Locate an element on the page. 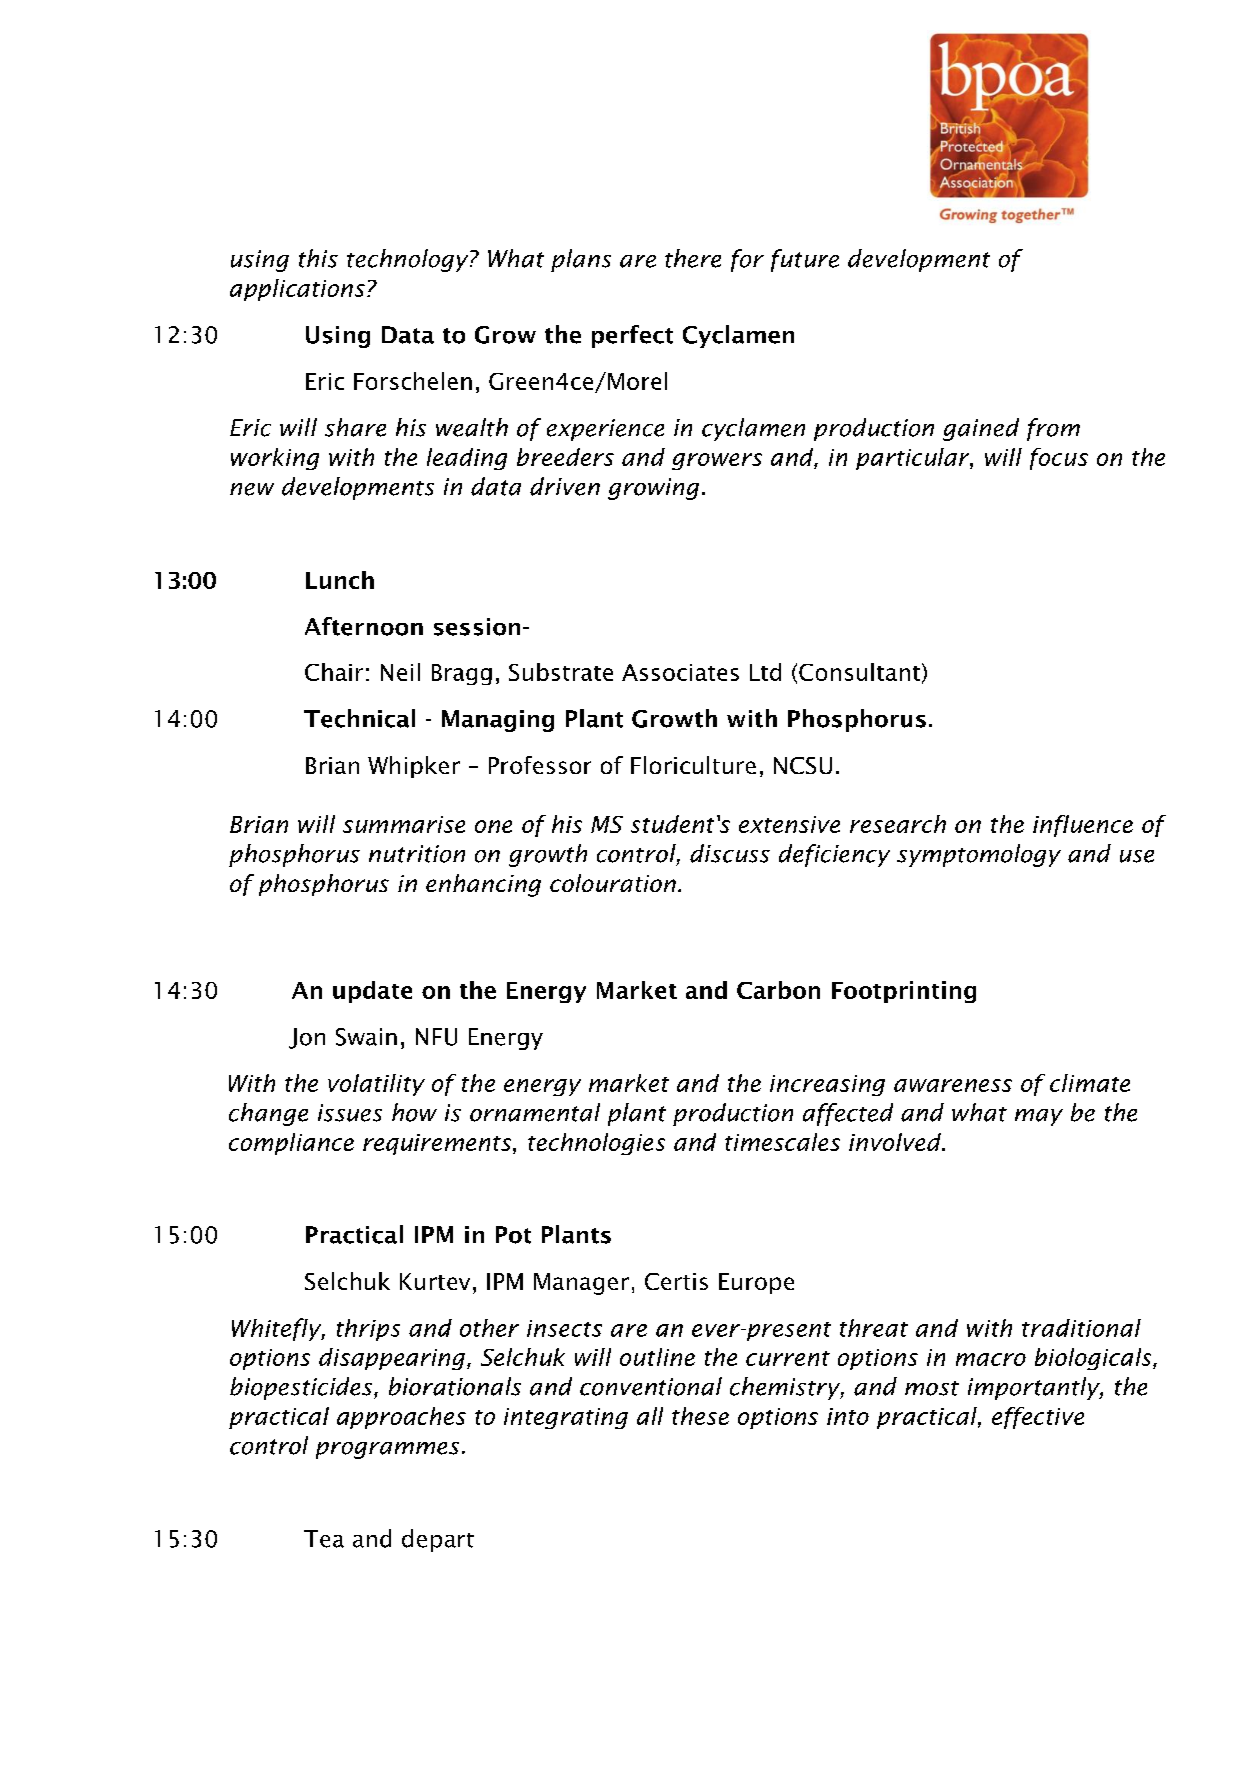 This image has height=1777, width=1257. applications is located at coordinates (297, 290).
